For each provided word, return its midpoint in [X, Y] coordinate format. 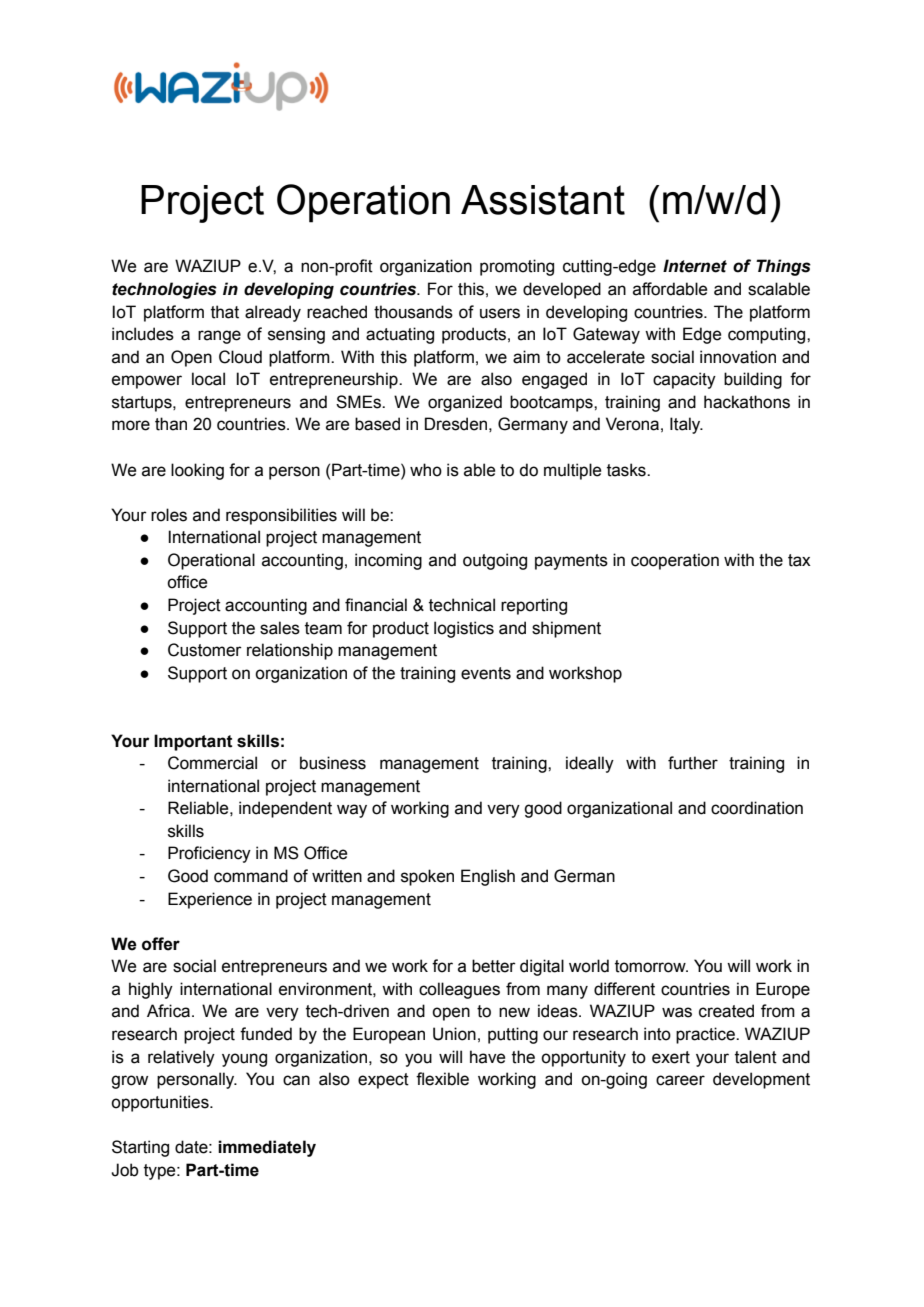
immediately [267, 1148]
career [680, 1080]
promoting [517, 267]
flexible [442, 1079]
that [225, 312]
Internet [695, 266]
